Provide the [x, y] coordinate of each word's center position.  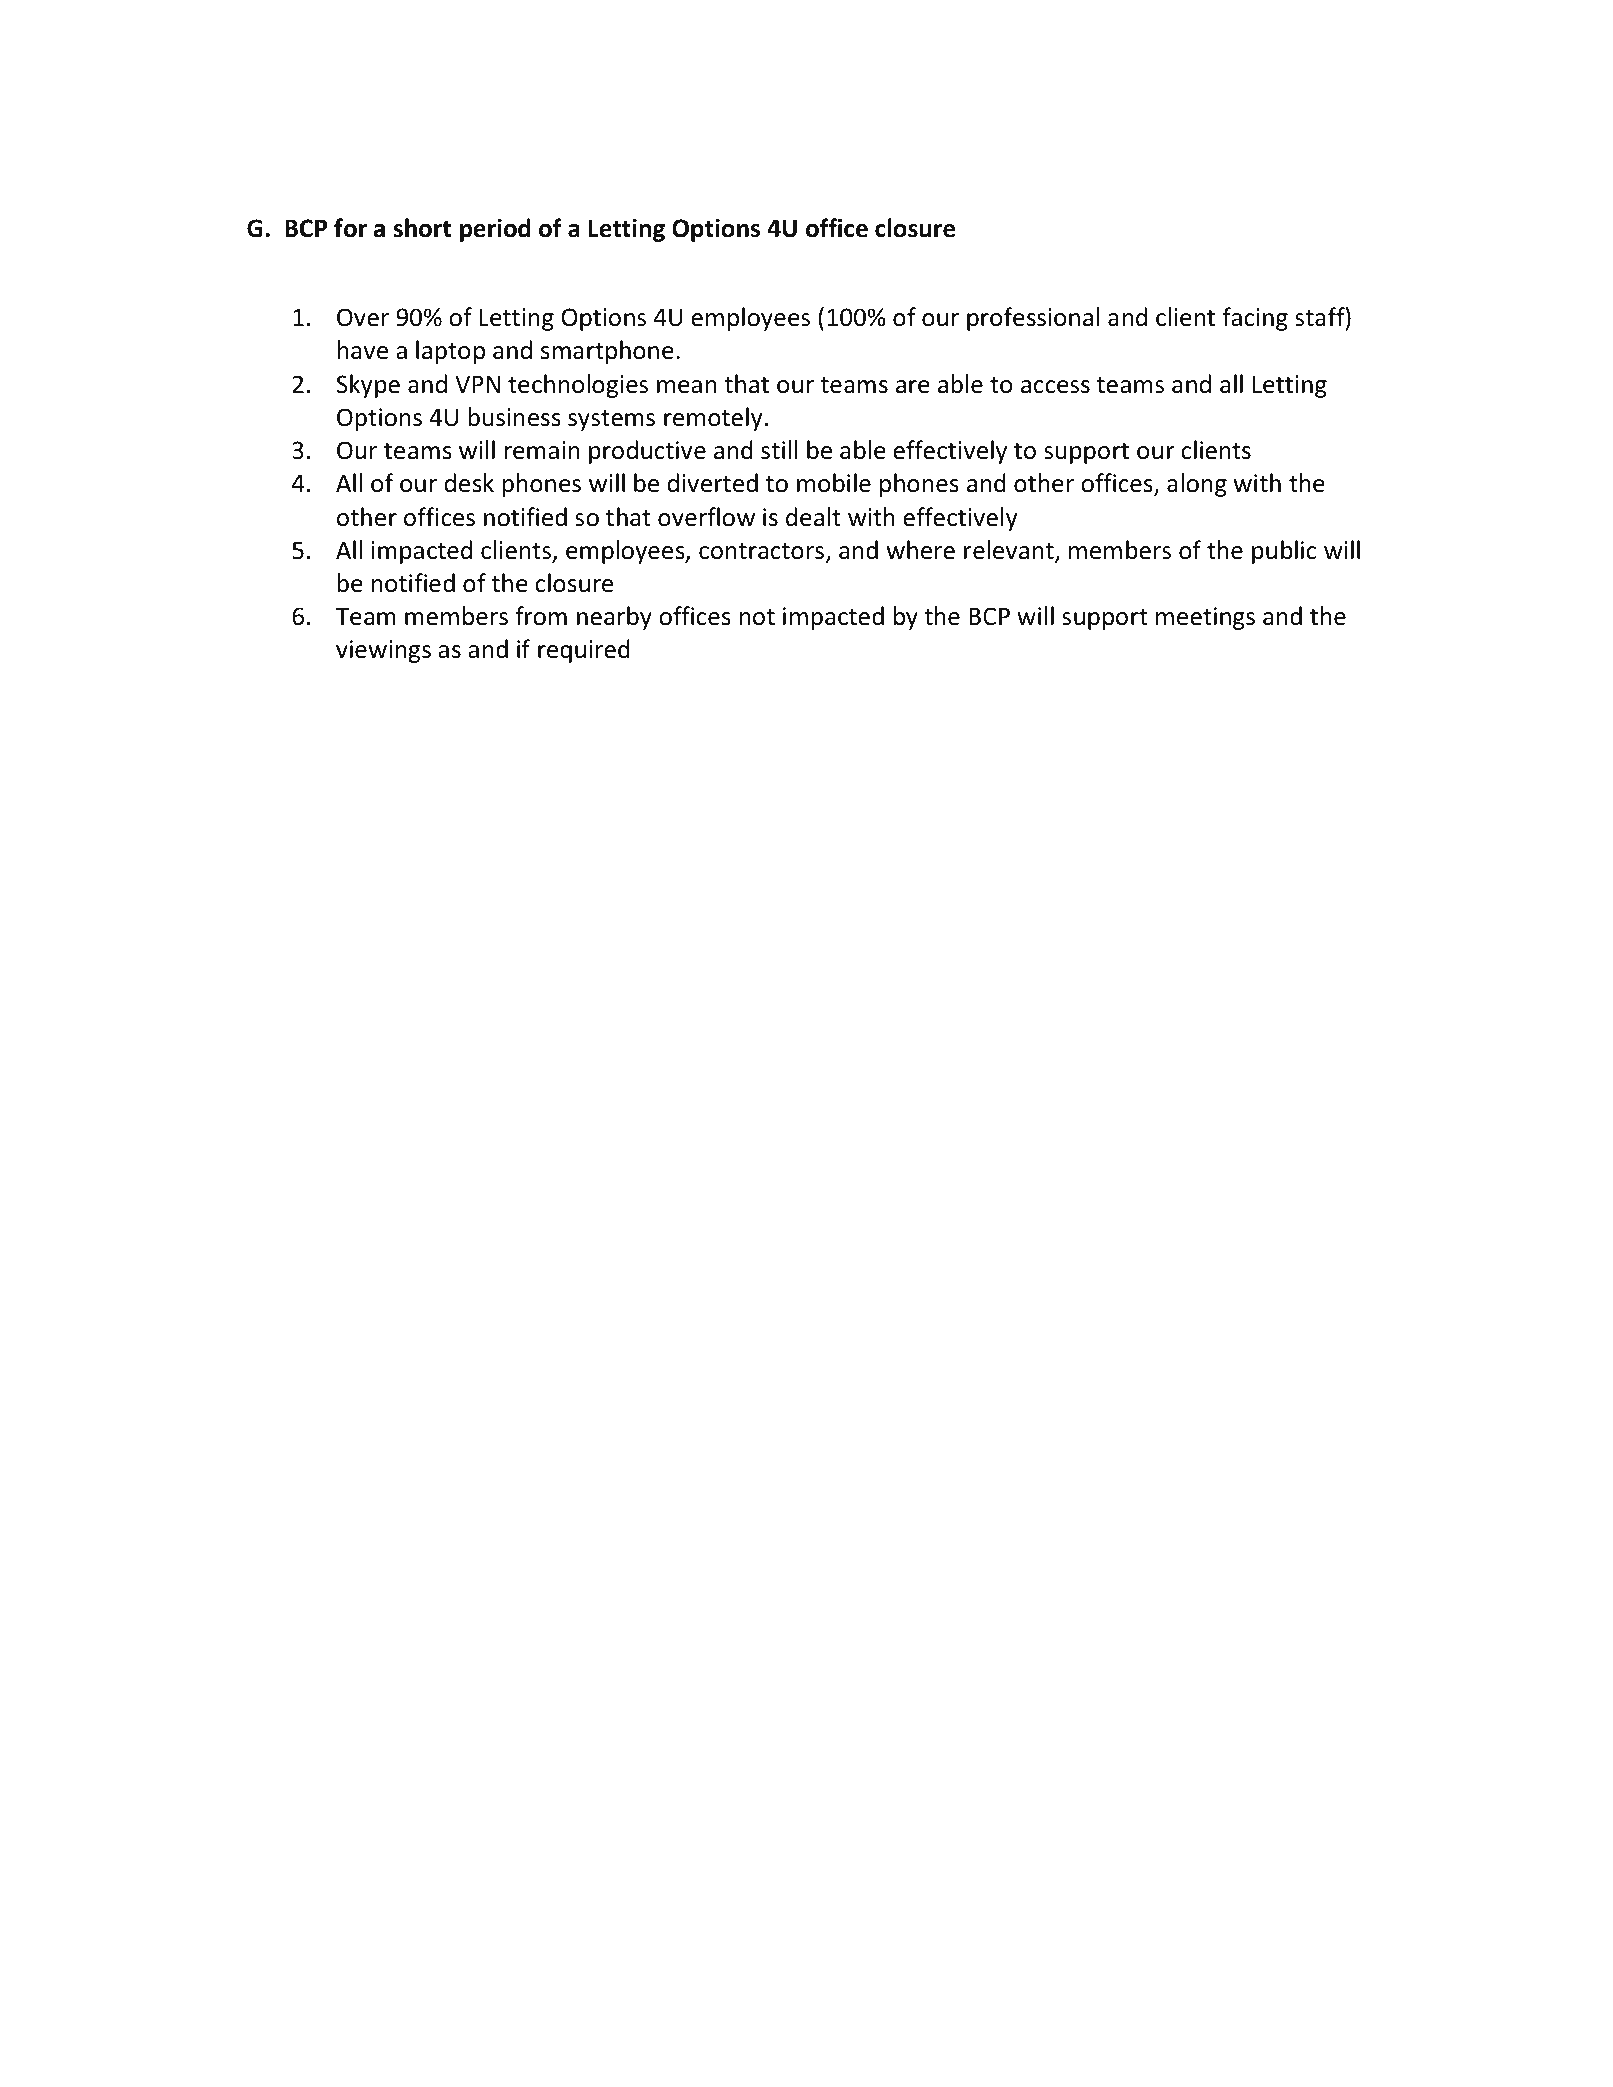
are [913, 387]
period [495, 230]
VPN [477, 384]
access [1055, 387]
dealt [813, 517]
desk [469, 483]
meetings [1205, 618]
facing [1255, 319]
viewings [383, 651]
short [422, 228]
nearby [614, 618]
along [1197, 485]
